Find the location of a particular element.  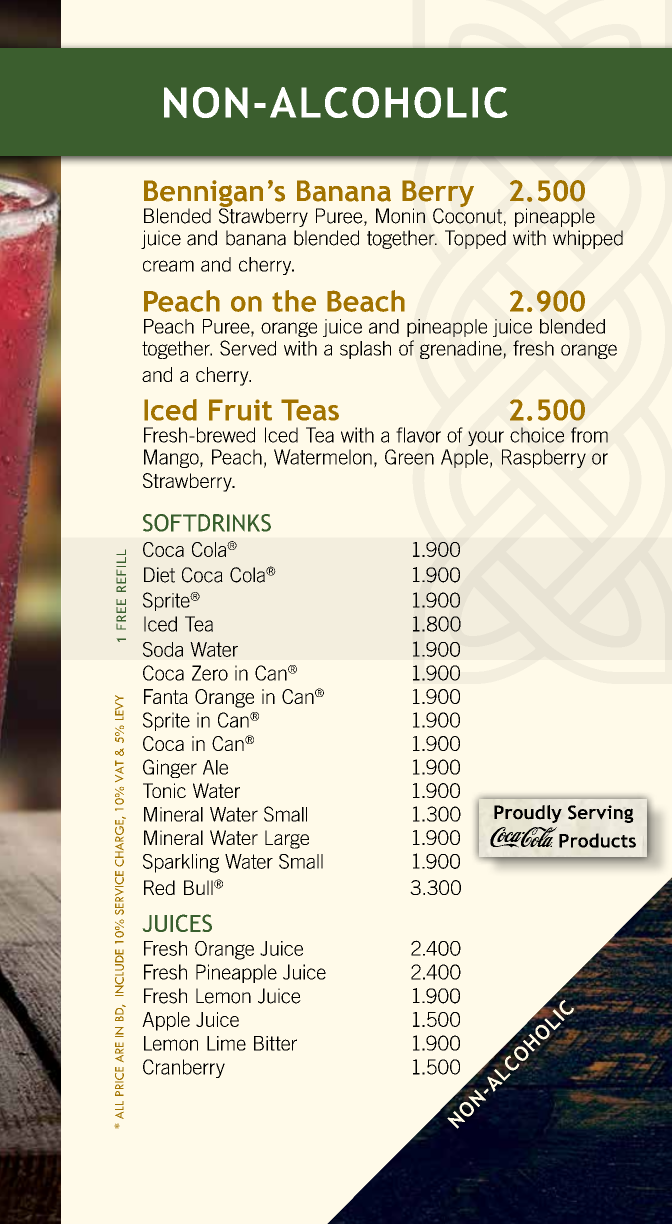

Bitter is located at coordinates (275, 1043).
